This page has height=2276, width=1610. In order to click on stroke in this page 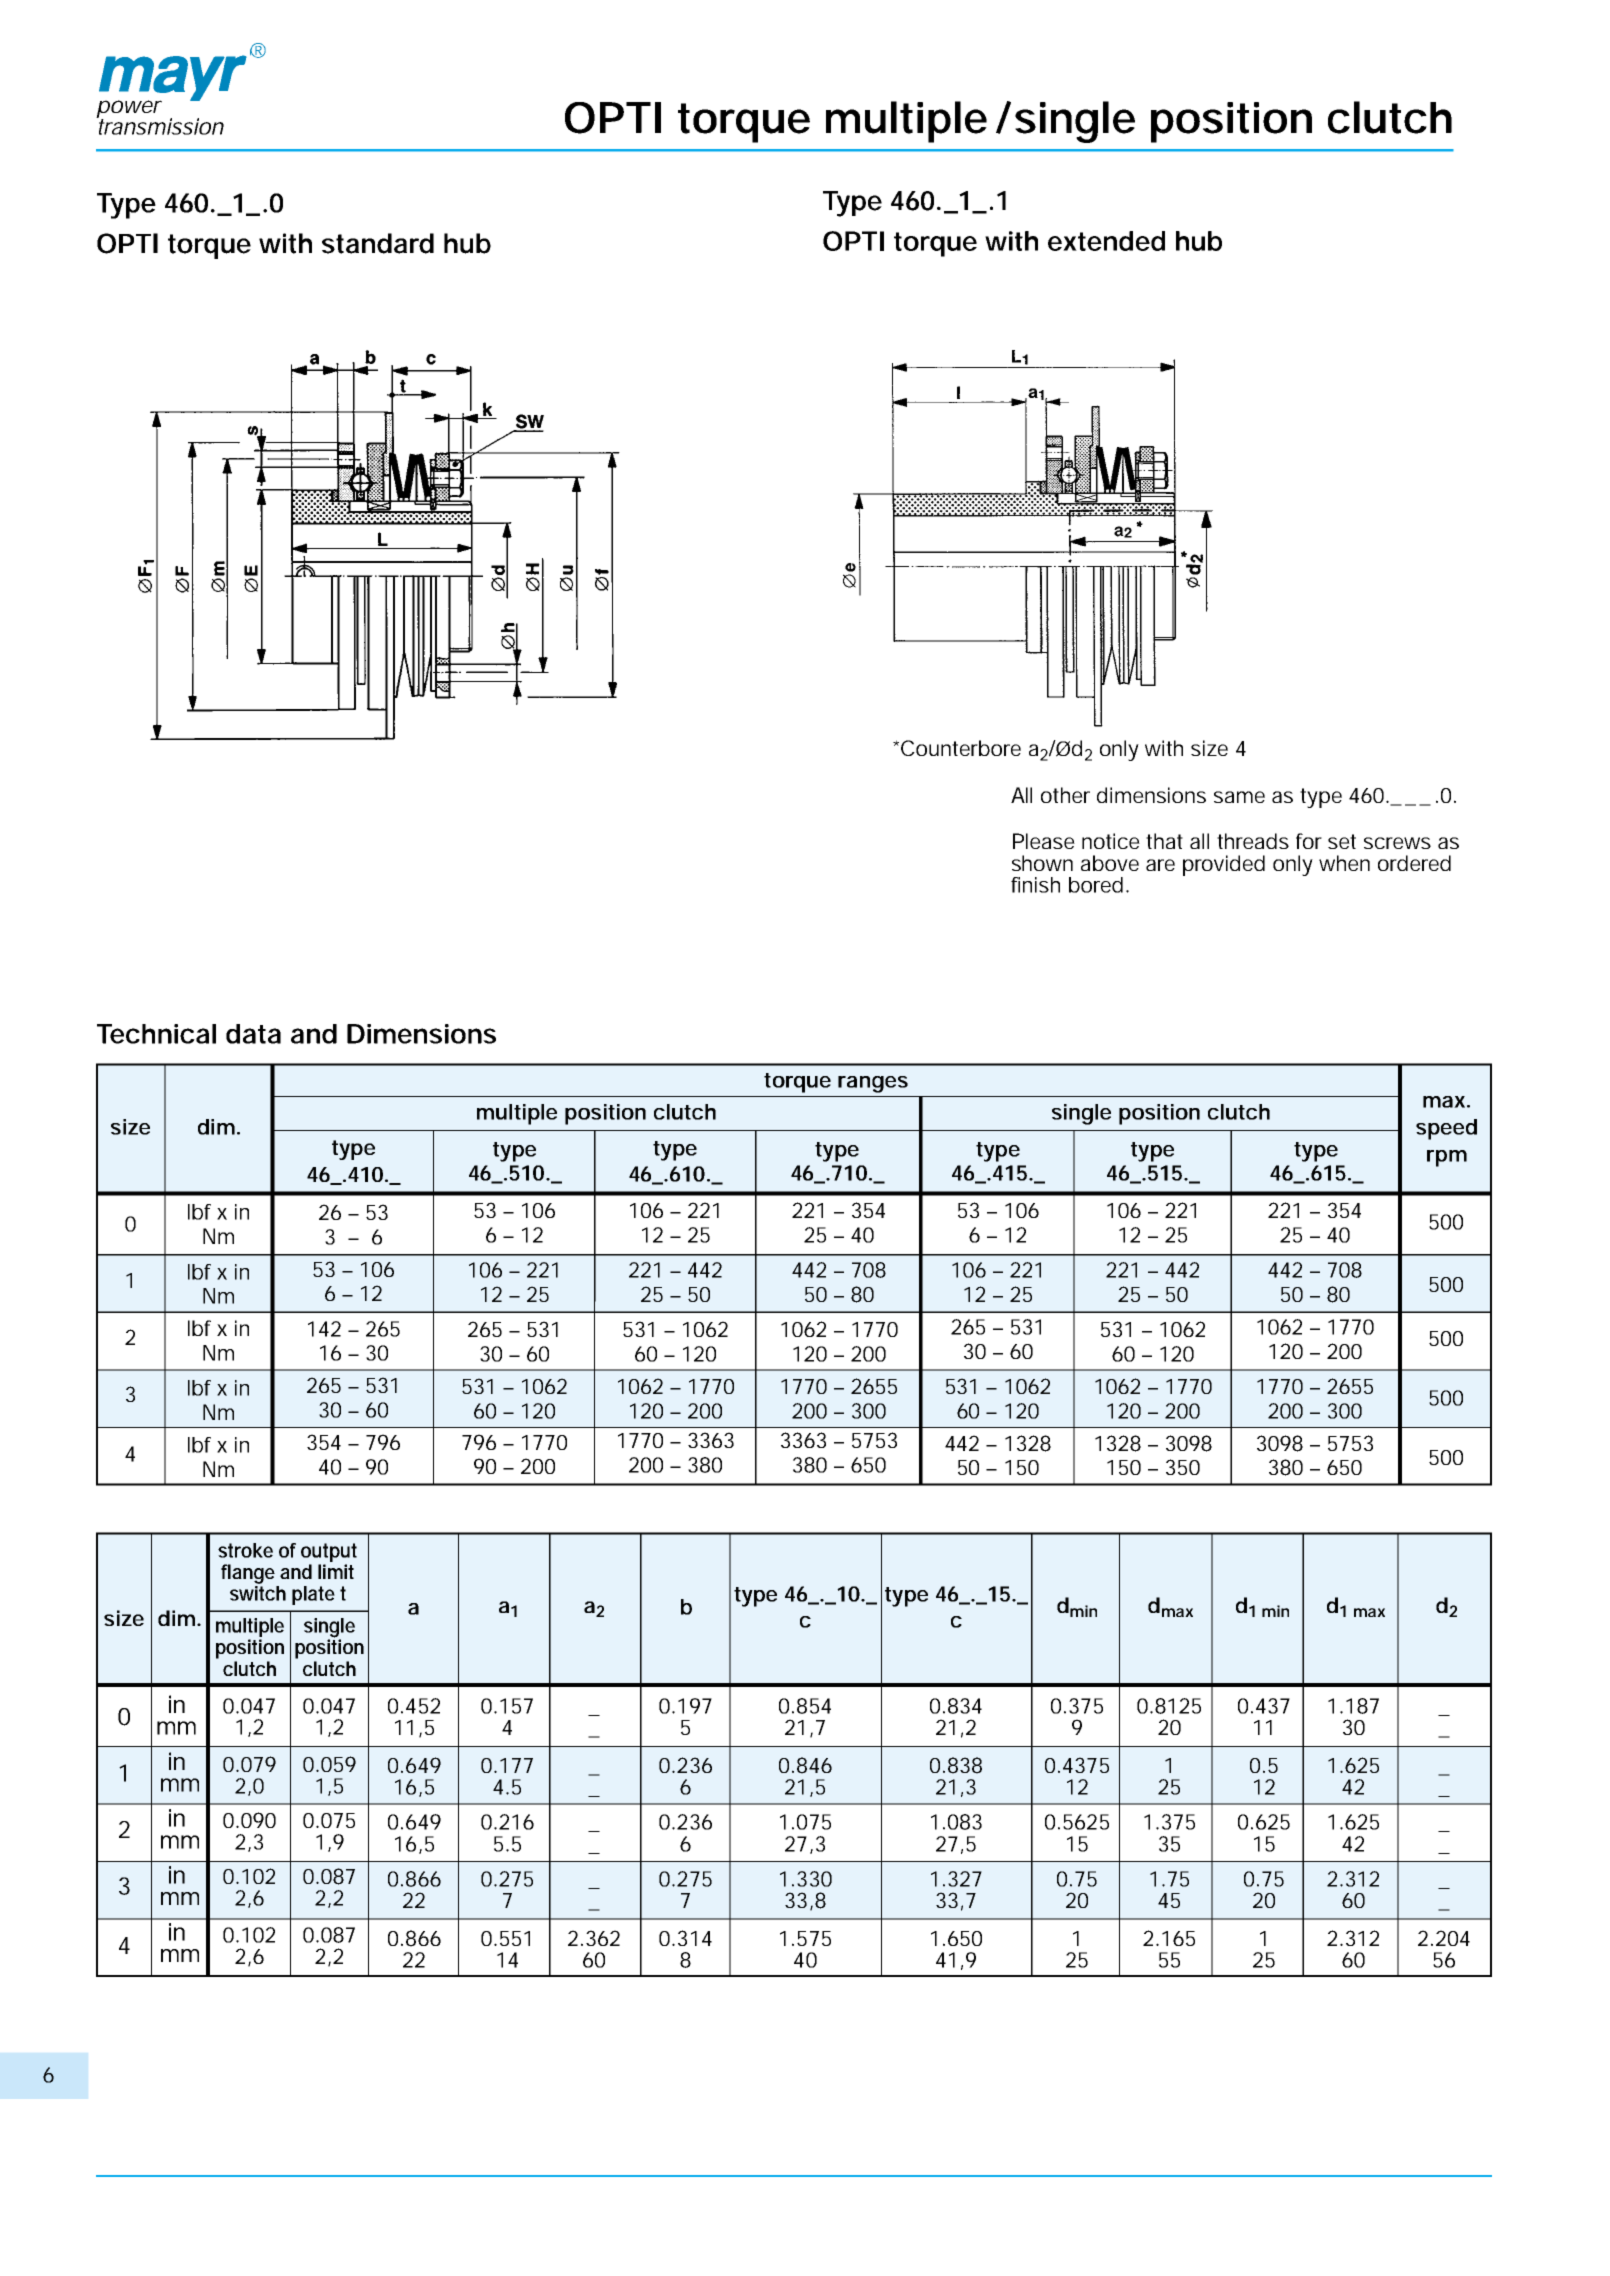, I will do `click(245, 1550)`.
